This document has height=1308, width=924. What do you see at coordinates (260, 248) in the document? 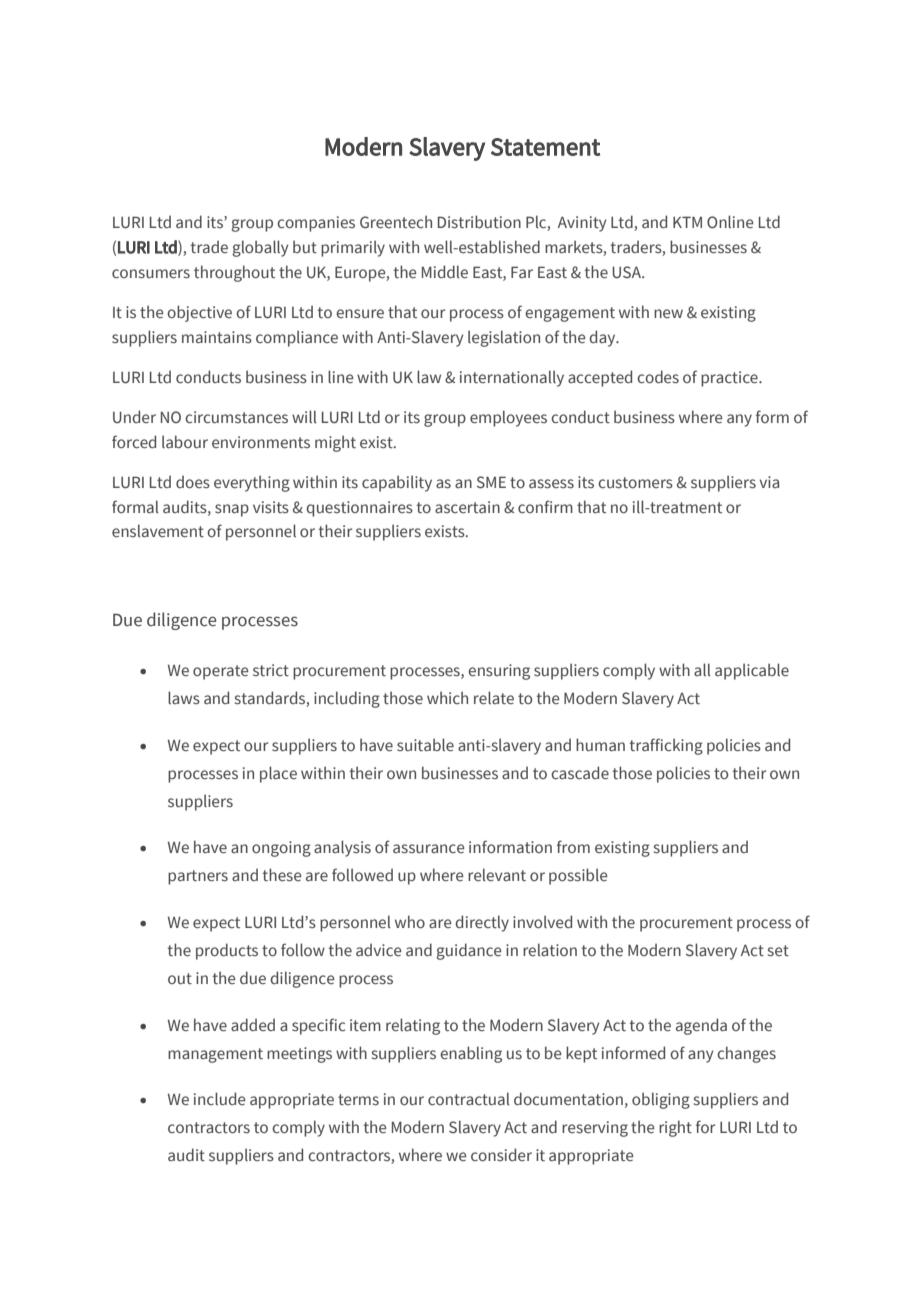
I see `globally` at bounding box center [260, 248].
